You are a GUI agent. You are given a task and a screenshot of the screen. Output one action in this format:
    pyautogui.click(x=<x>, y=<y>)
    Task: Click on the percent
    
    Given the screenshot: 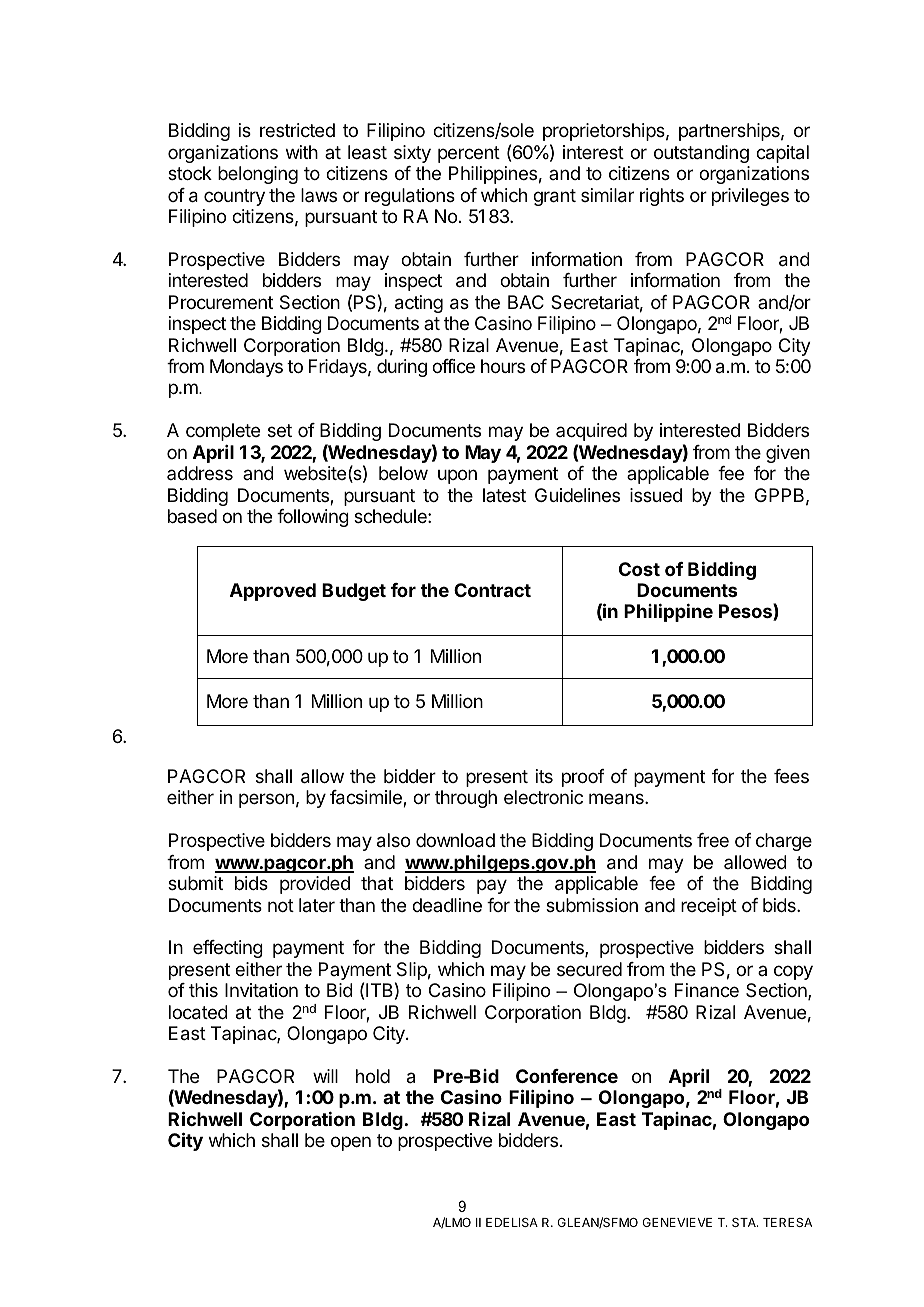 What is the action you would take?
    pyautogui.click(x=469, y=154)
